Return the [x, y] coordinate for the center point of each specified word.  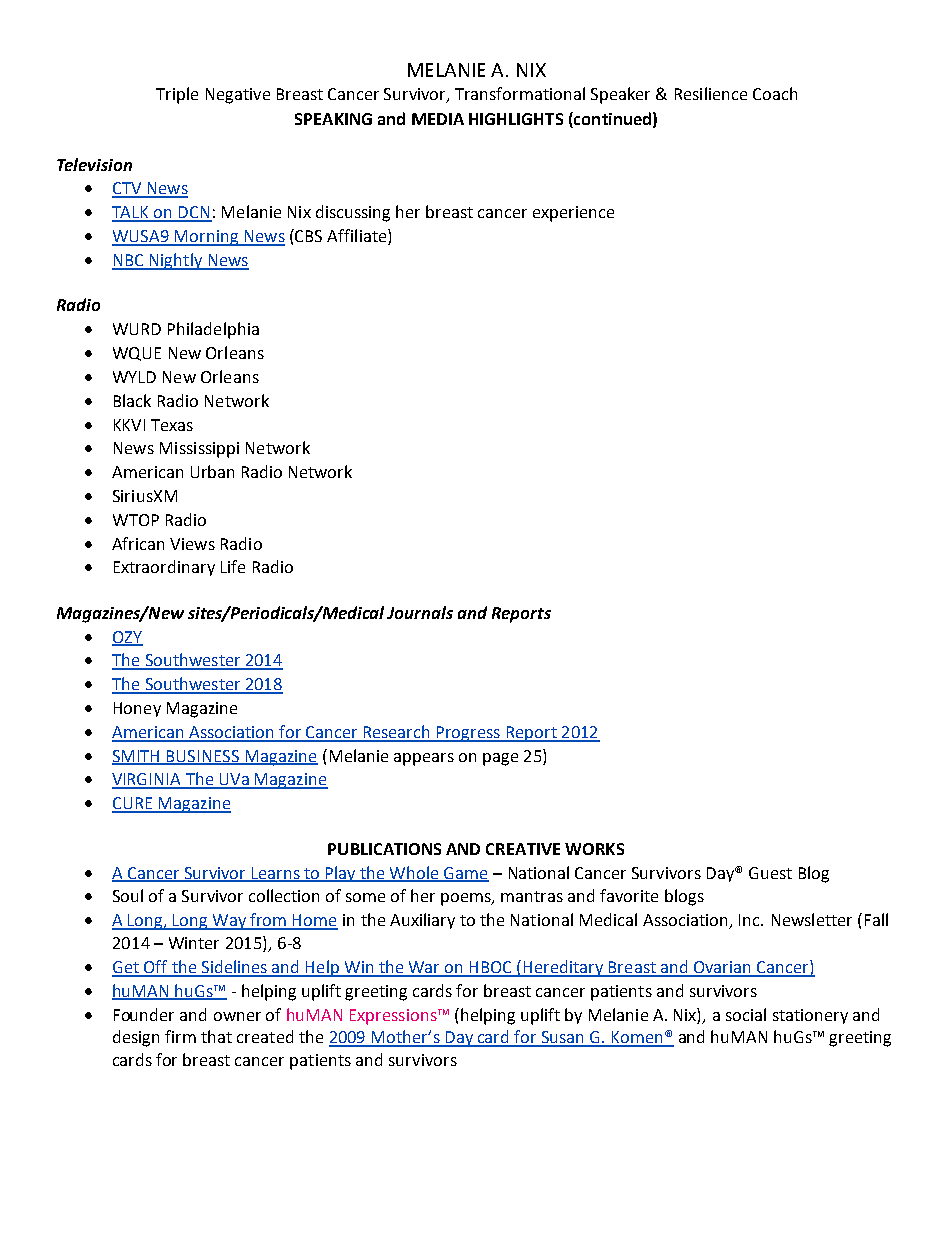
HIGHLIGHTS [516, 119]
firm [180, 1036]
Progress [468, 734]
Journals [420, 612]
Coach [775, 93]
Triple [177, 95]
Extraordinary [164, 568]
